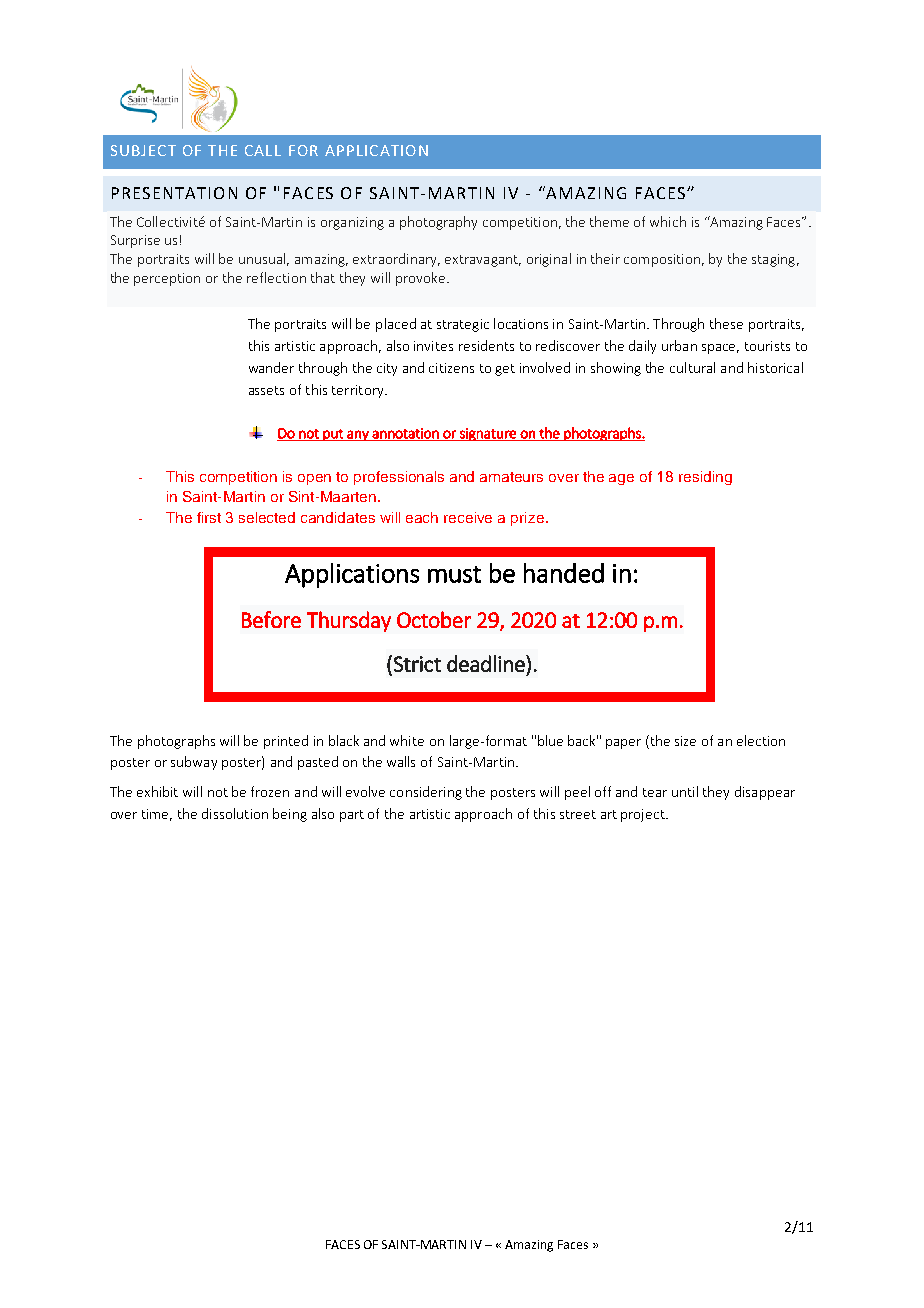 This screenshot has height=1308, width=924. Describe the element at coordinates (511, 477) in the screenshot. I see `amateurs` at that location.
